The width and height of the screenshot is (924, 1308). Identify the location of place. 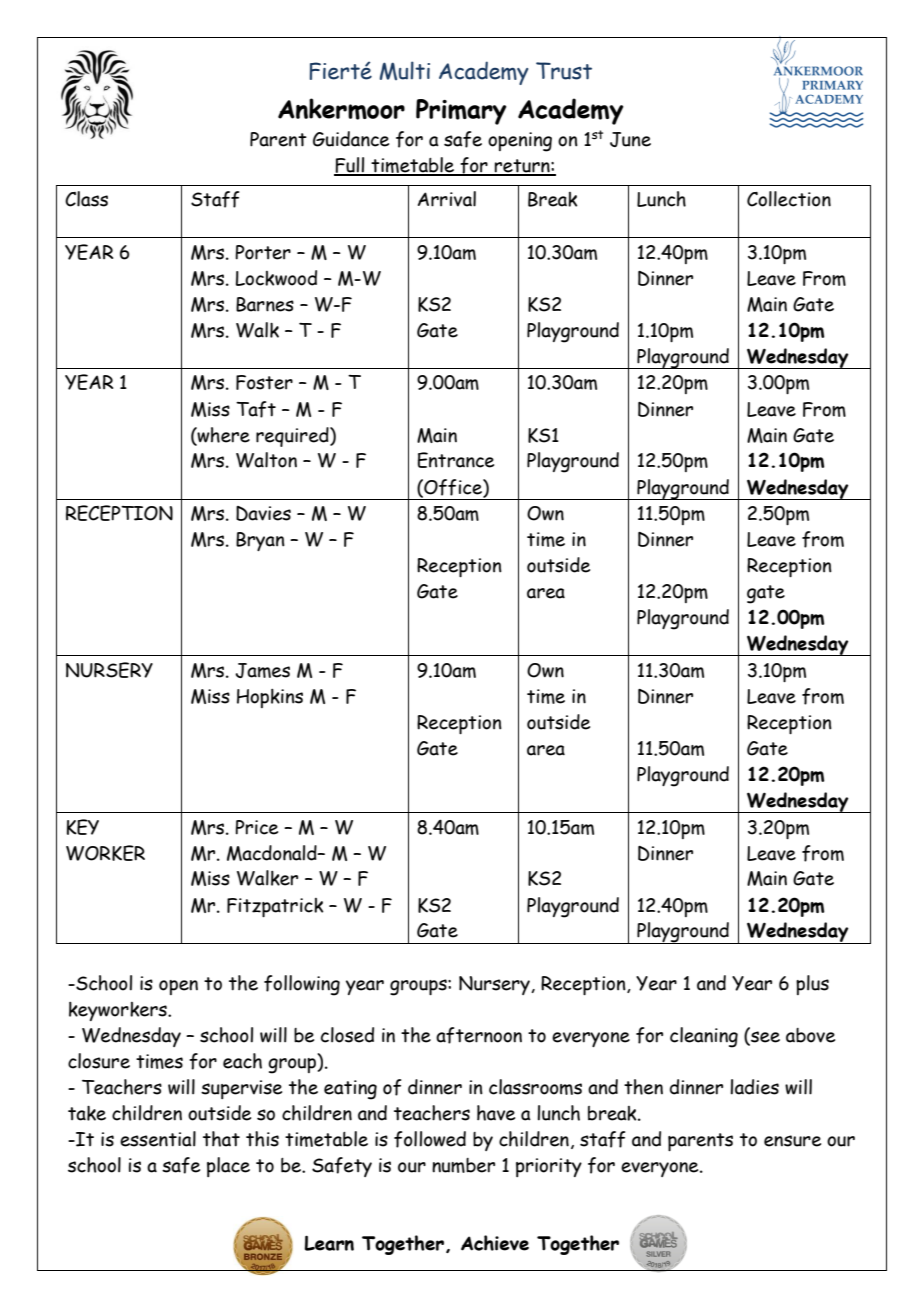
(228, 1167).
